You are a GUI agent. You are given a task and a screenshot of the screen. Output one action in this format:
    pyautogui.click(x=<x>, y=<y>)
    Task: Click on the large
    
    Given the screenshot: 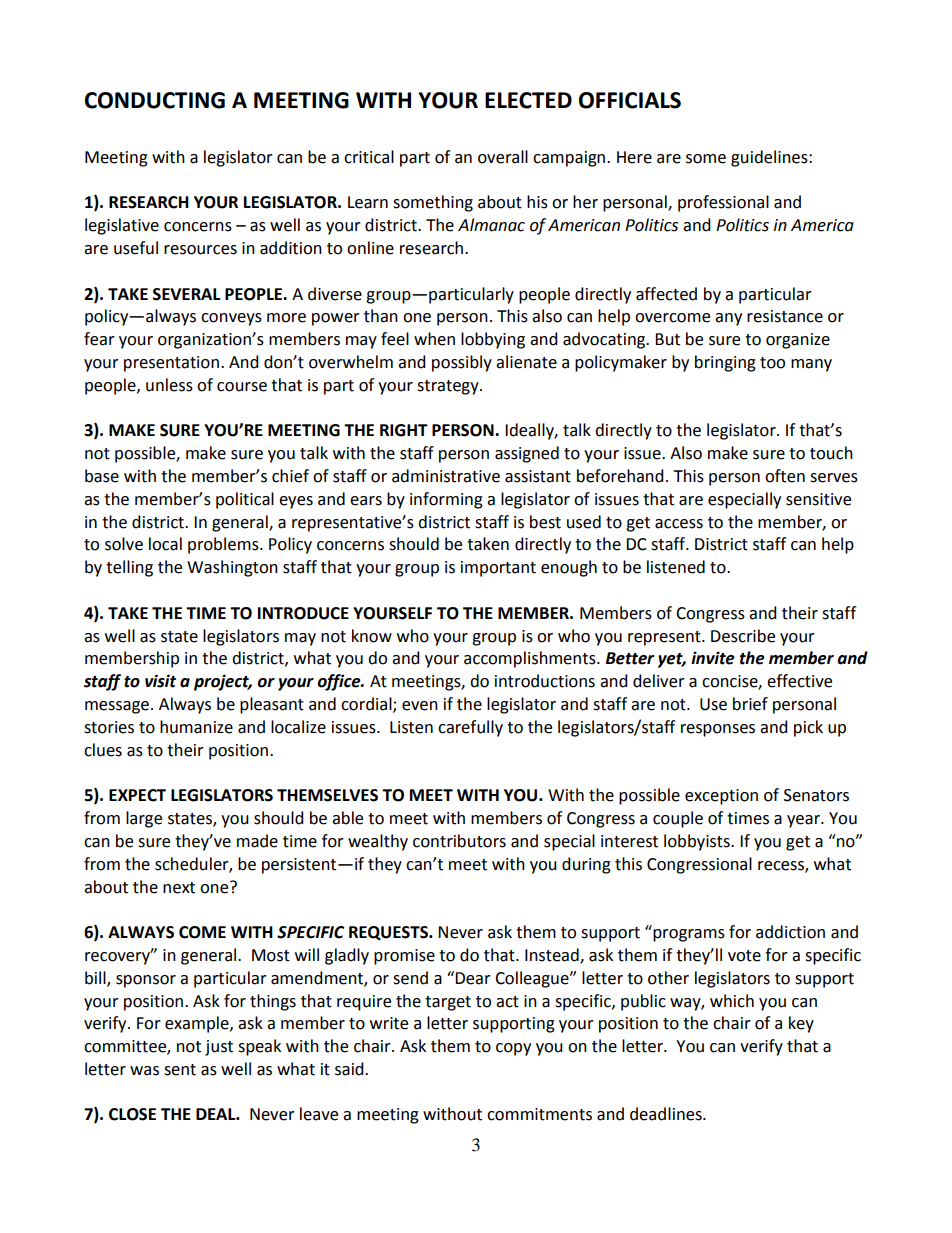 What is the action you would take?
    pyautogui.click(x=144, y=819)
